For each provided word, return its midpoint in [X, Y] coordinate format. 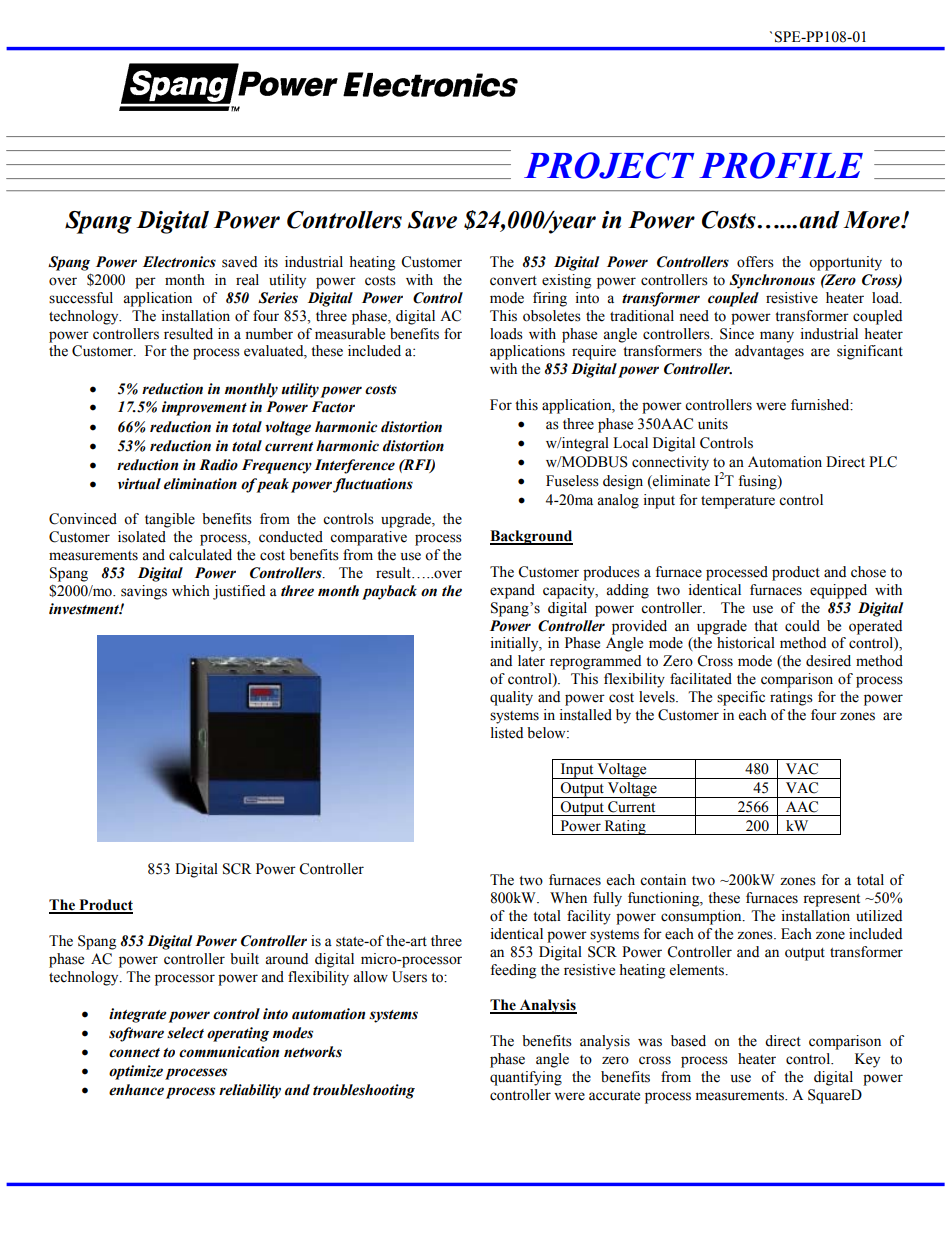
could [802, 626]
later [531, 661]
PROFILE [781, 165]
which [191, 591]
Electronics [179, 262]
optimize [136, 1072]
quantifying [526, 1078]
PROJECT [609, 165]
